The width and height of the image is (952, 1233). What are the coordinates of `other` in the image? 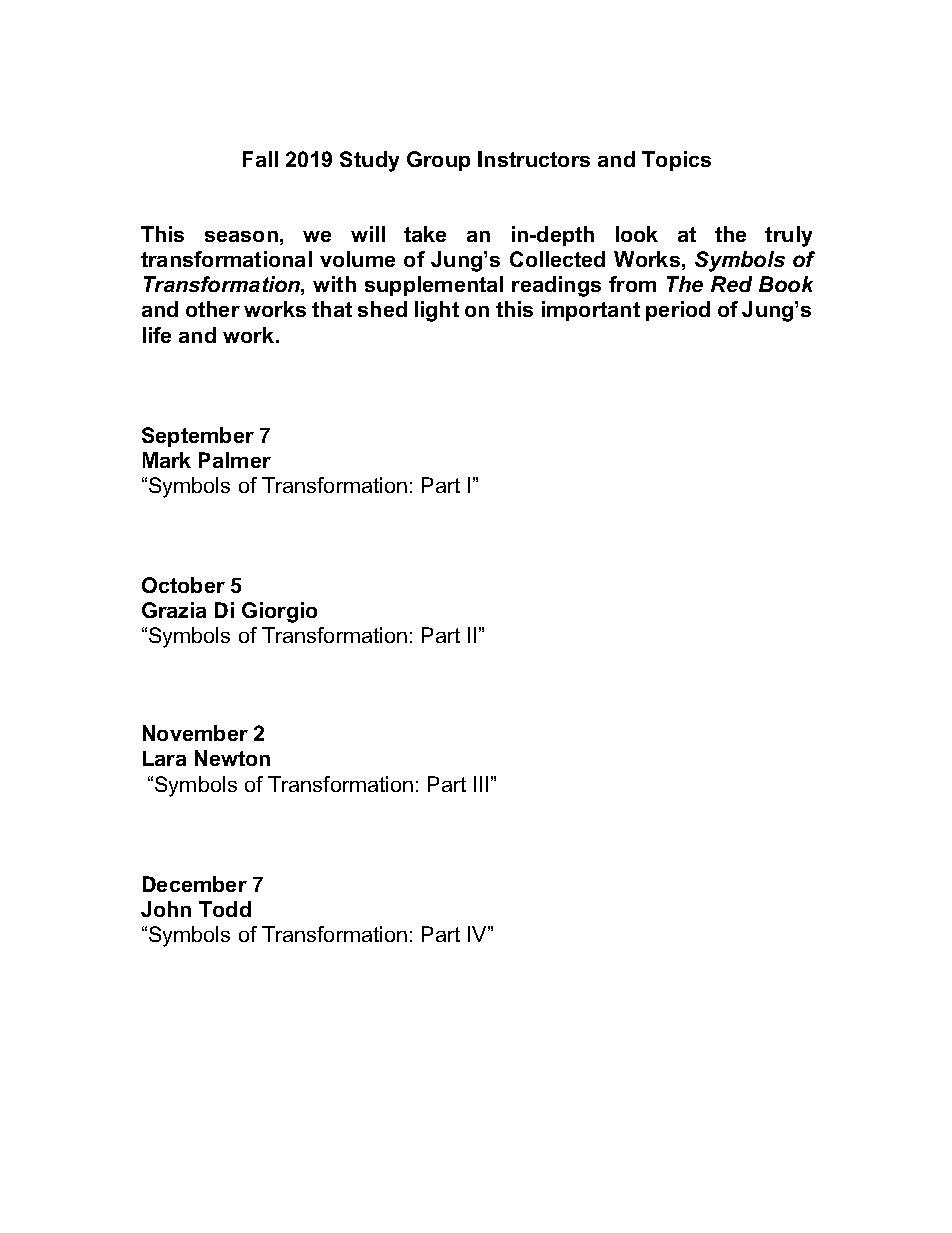 It's located at (213, 309).
